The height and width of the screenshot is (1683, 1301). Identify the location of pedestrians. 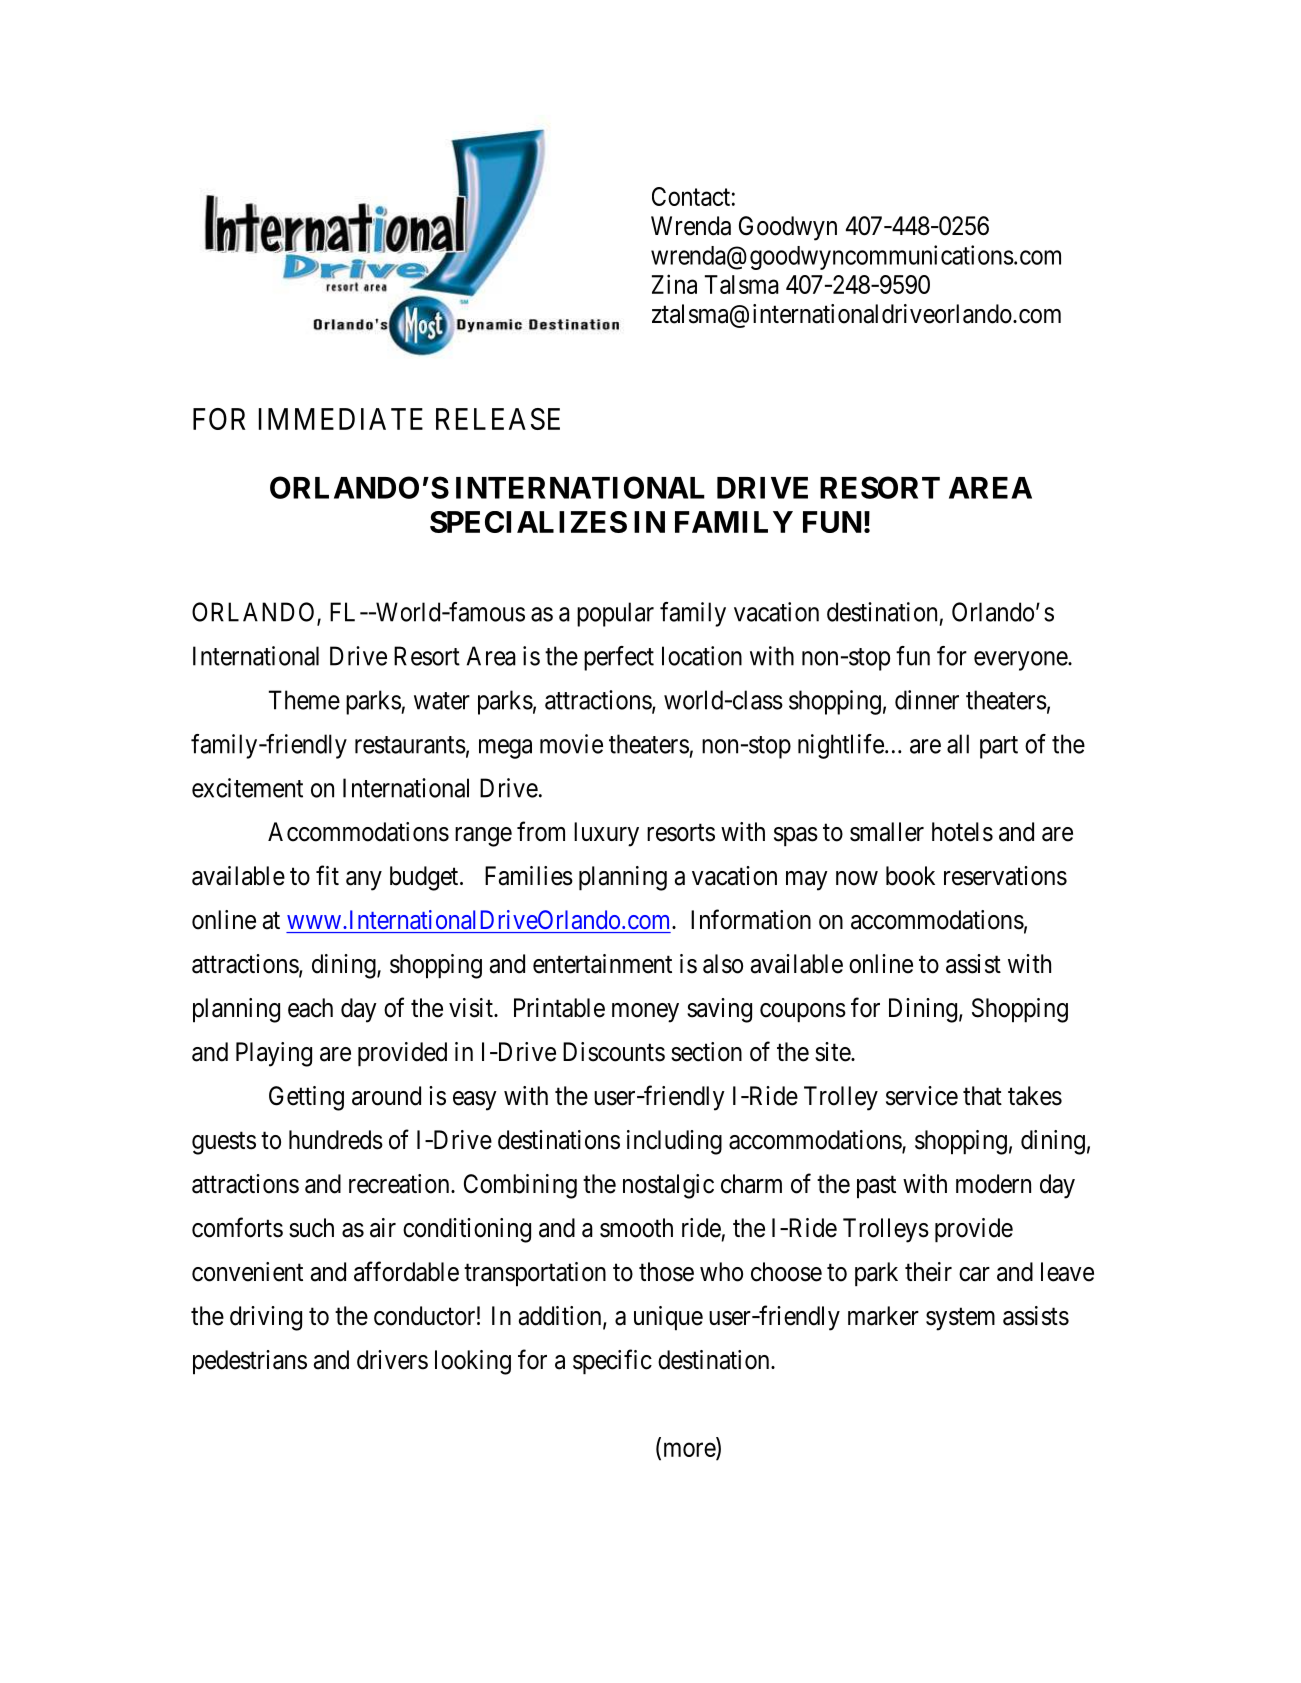
(250, 1362).
